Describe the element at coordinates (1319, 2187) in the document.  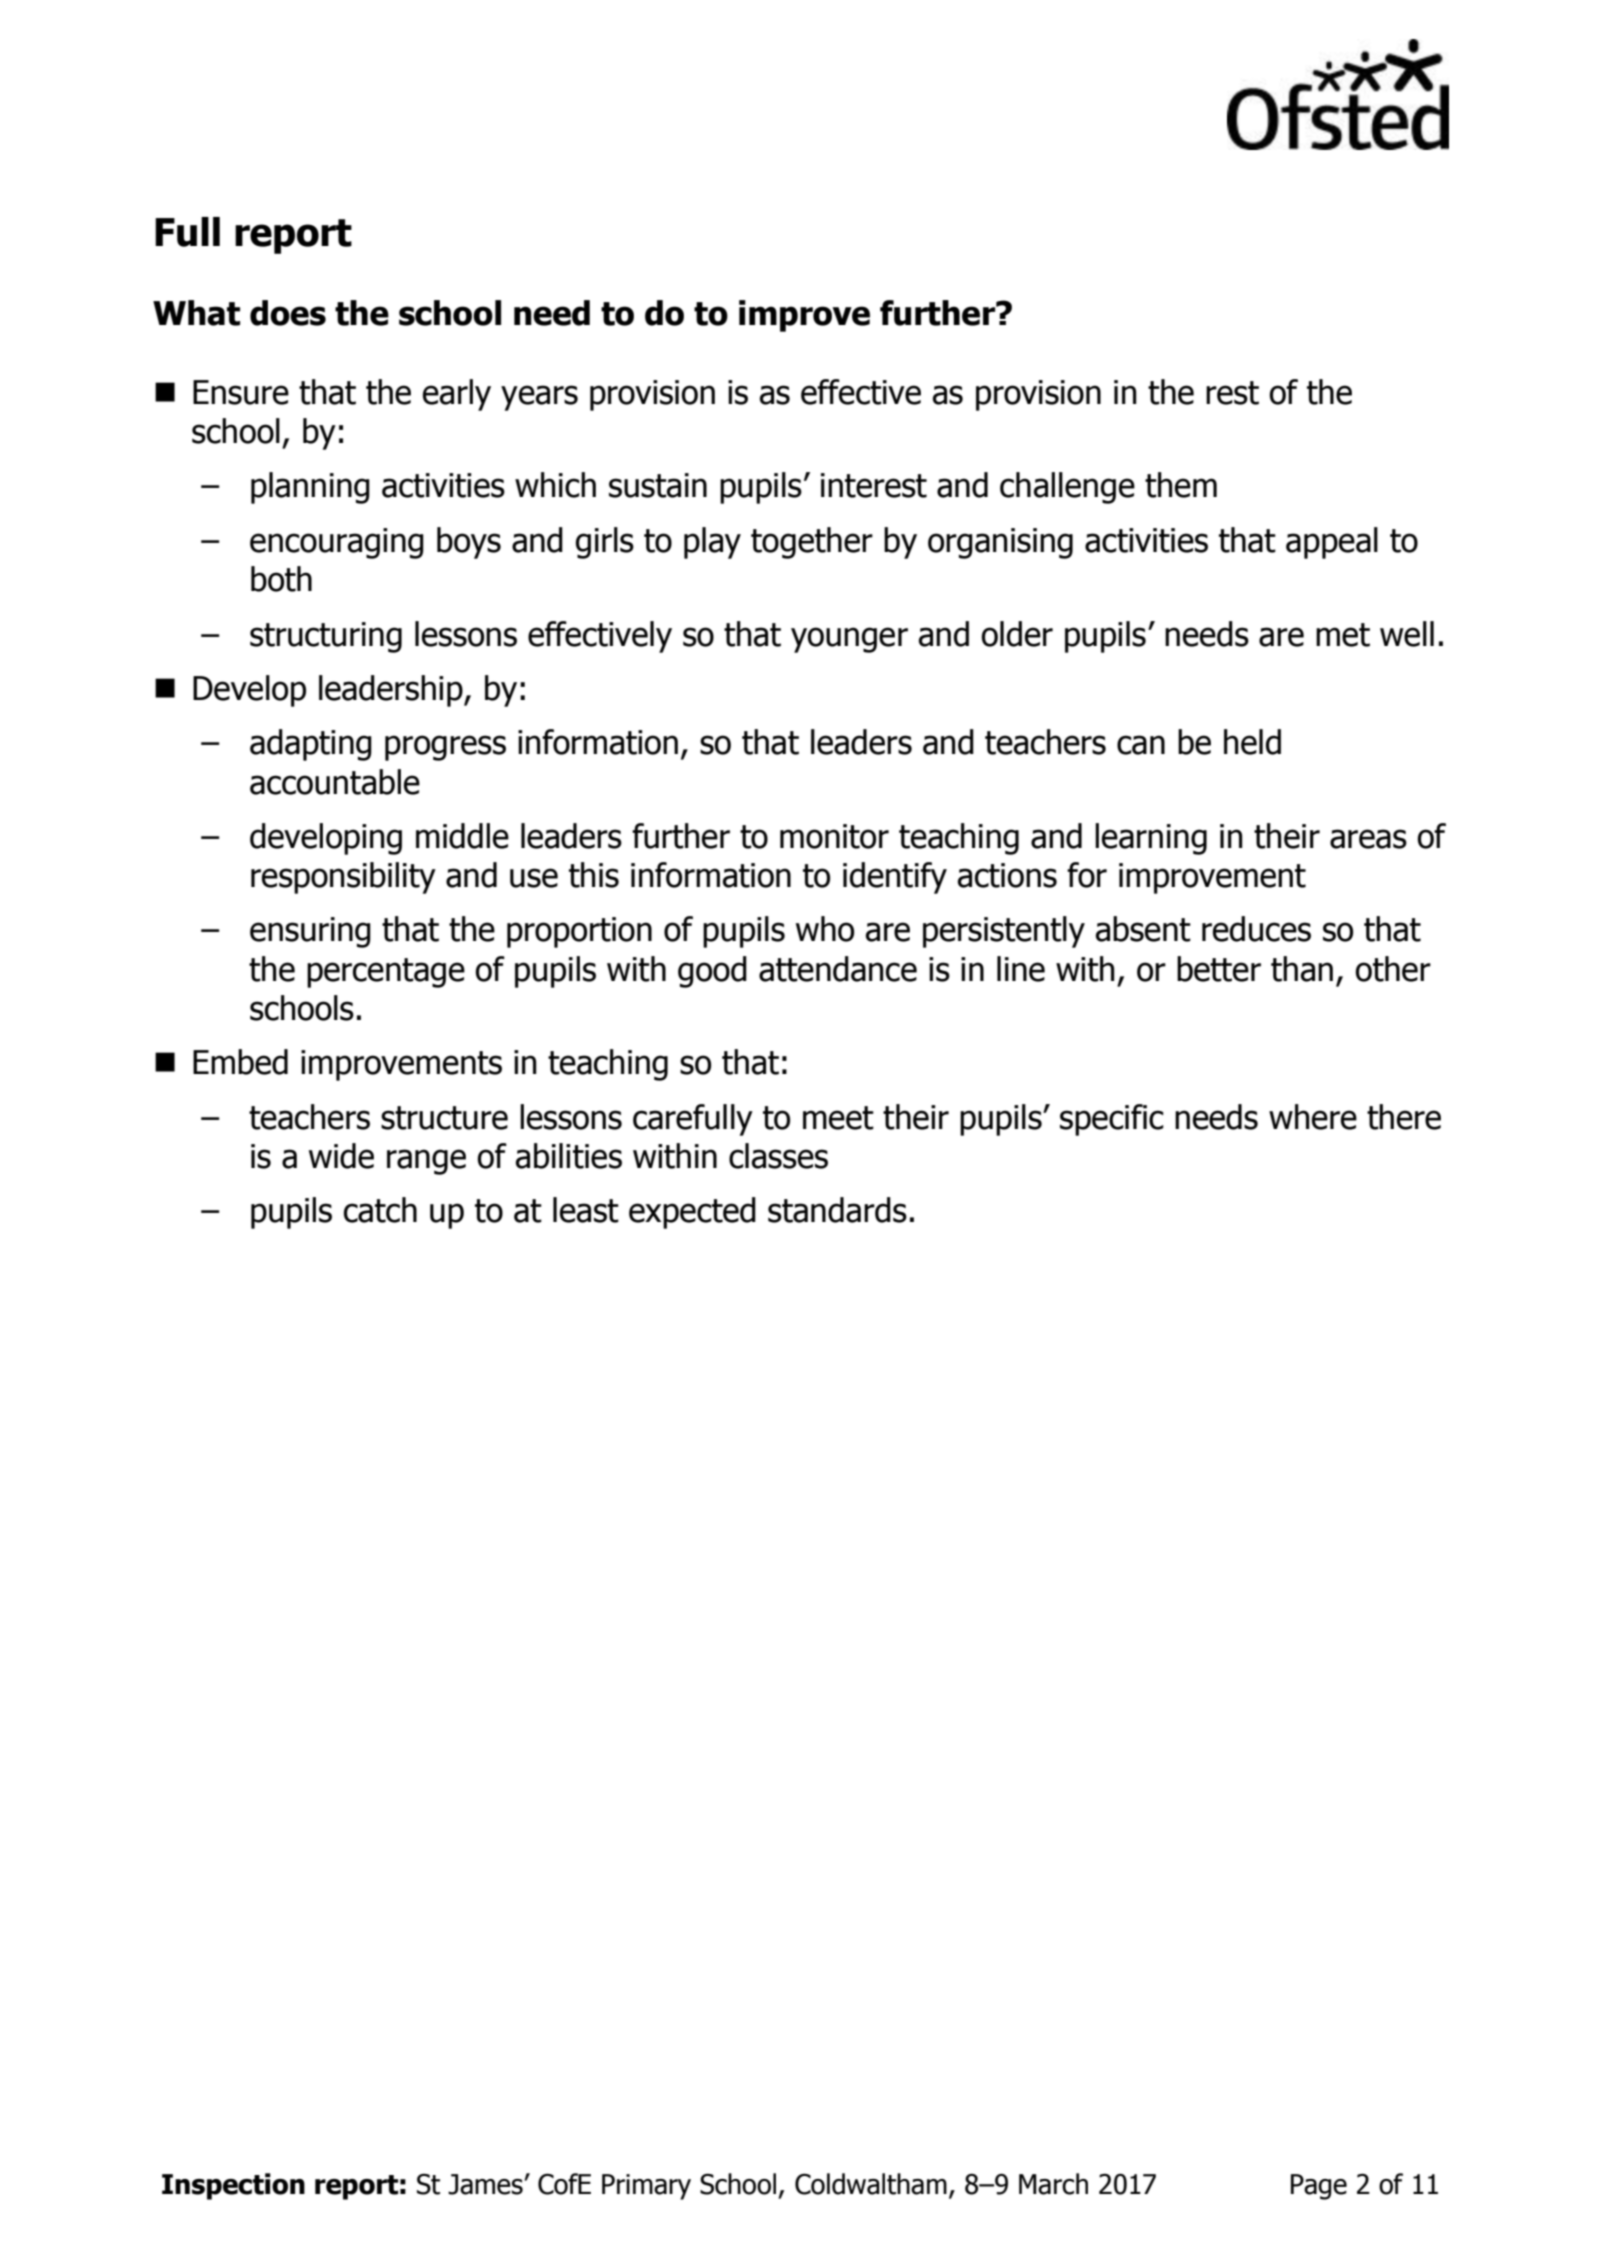
I see `Page` at that location.
